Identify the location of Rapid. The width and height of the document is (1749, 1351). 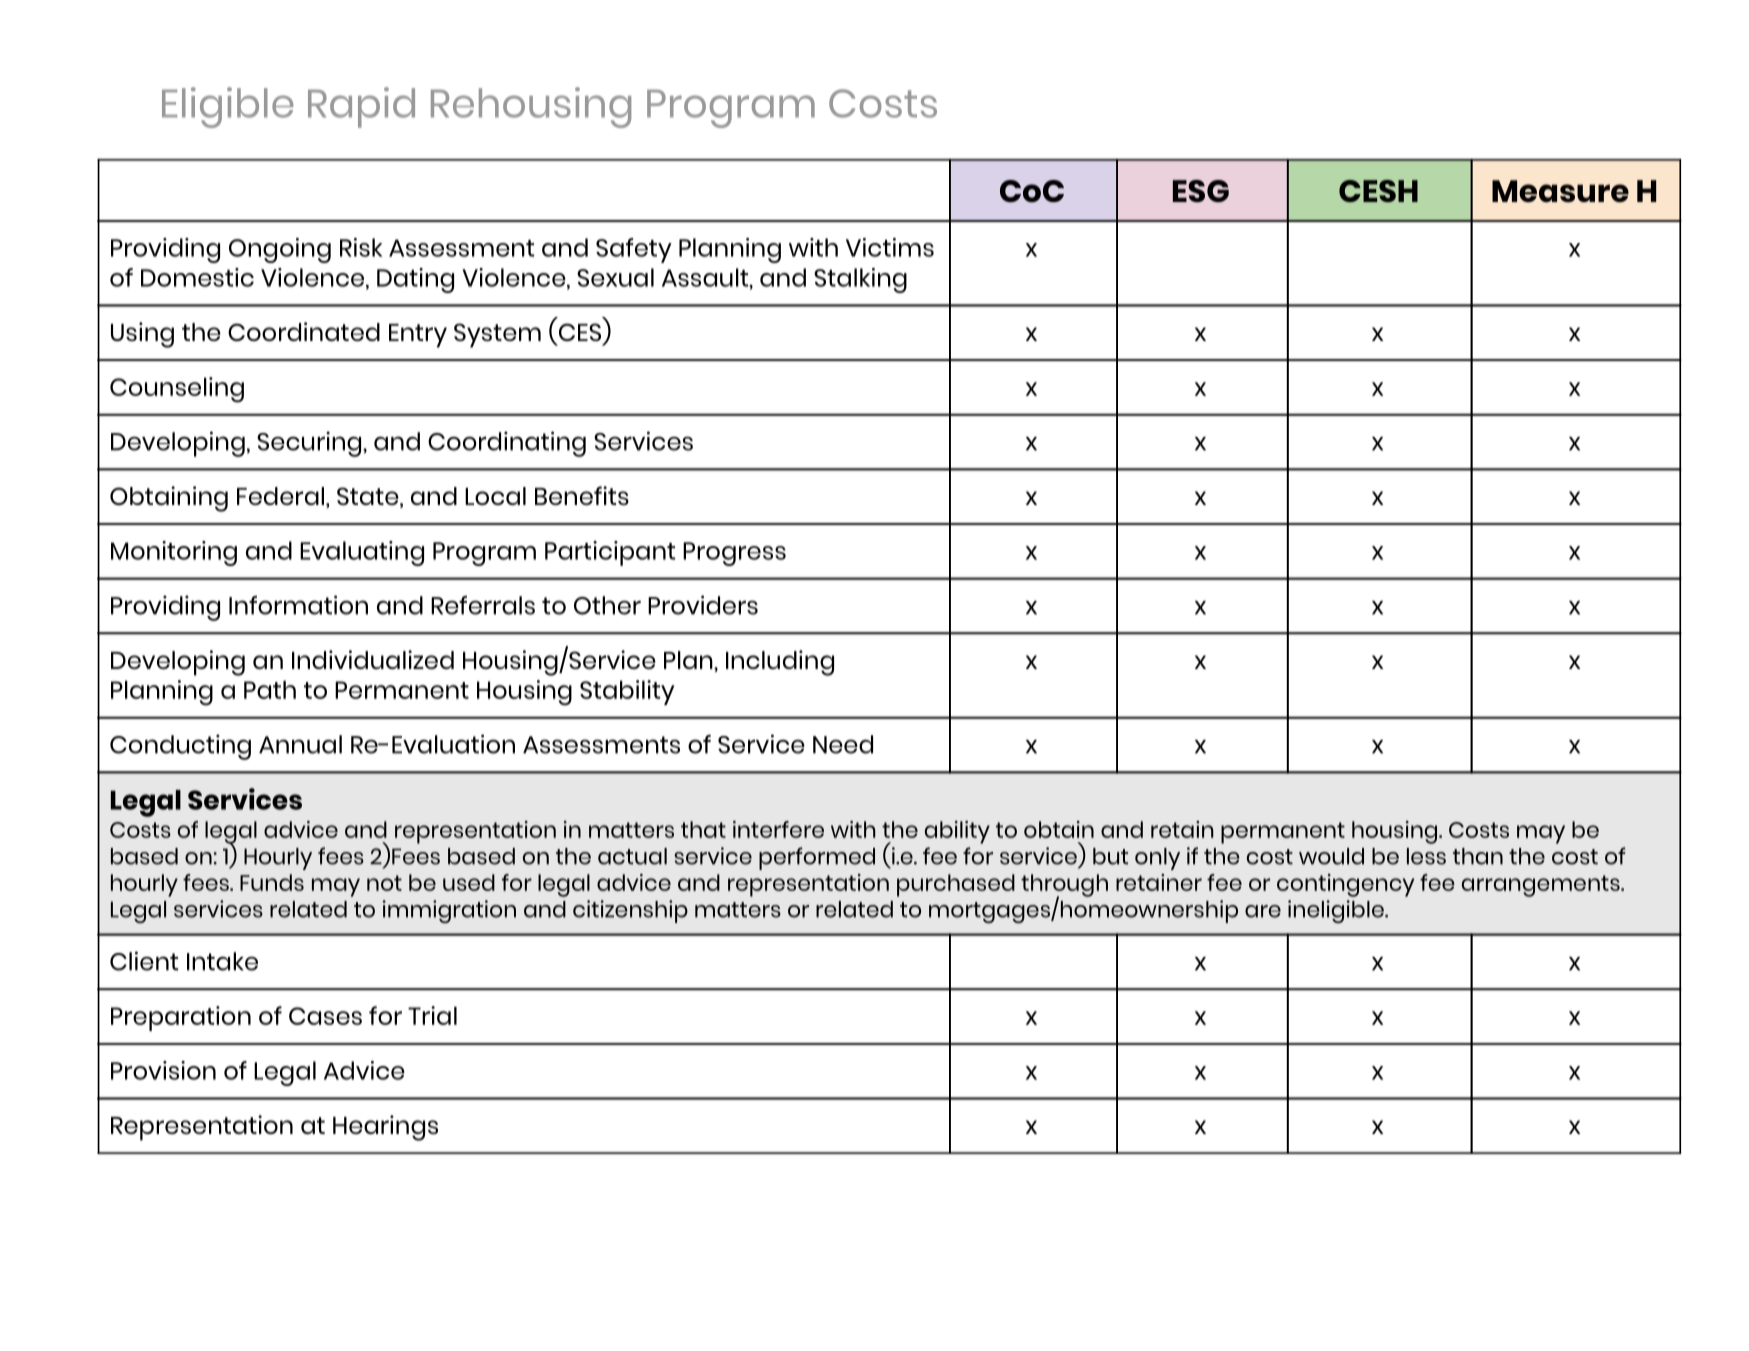
(361, 107).
